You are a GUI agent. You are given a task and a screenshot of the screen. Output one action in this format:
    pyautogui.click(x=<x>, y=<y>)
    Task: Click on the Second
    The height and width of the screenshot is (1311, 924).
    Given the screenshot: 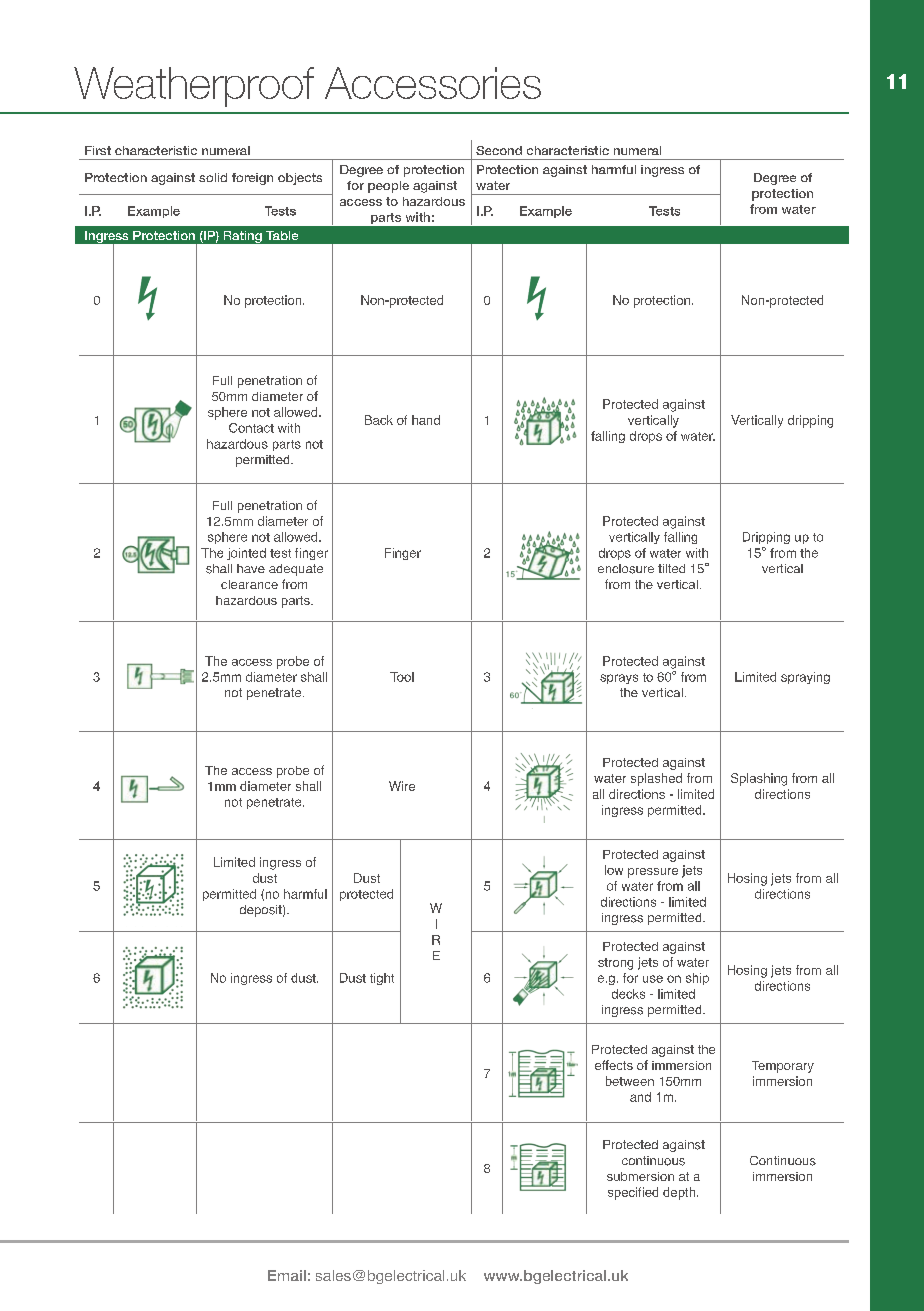 What is the action you would take?
    pyautogui.click(x=499, y=150)
